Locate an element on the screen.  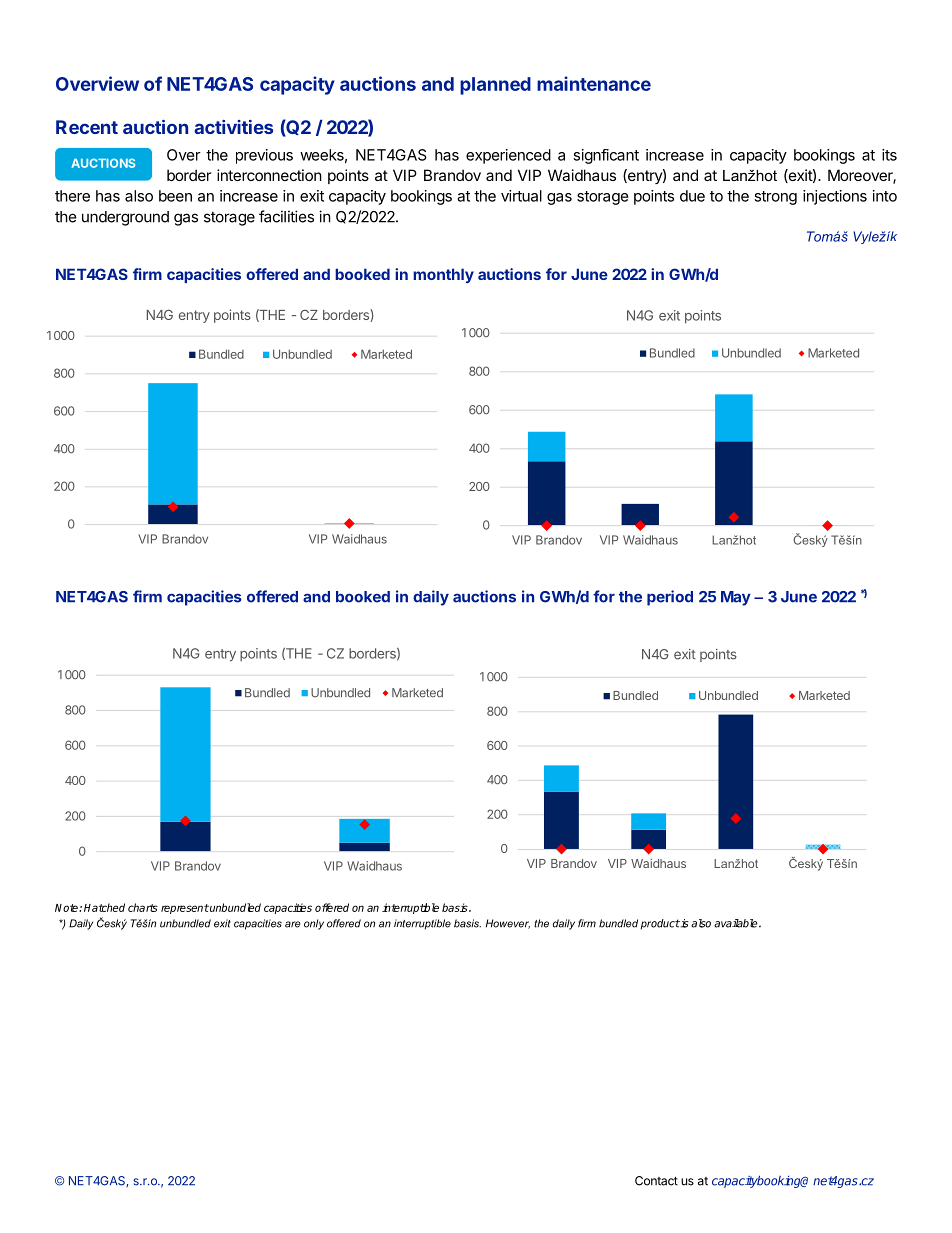
represent is located at coordinates (185, 909).
